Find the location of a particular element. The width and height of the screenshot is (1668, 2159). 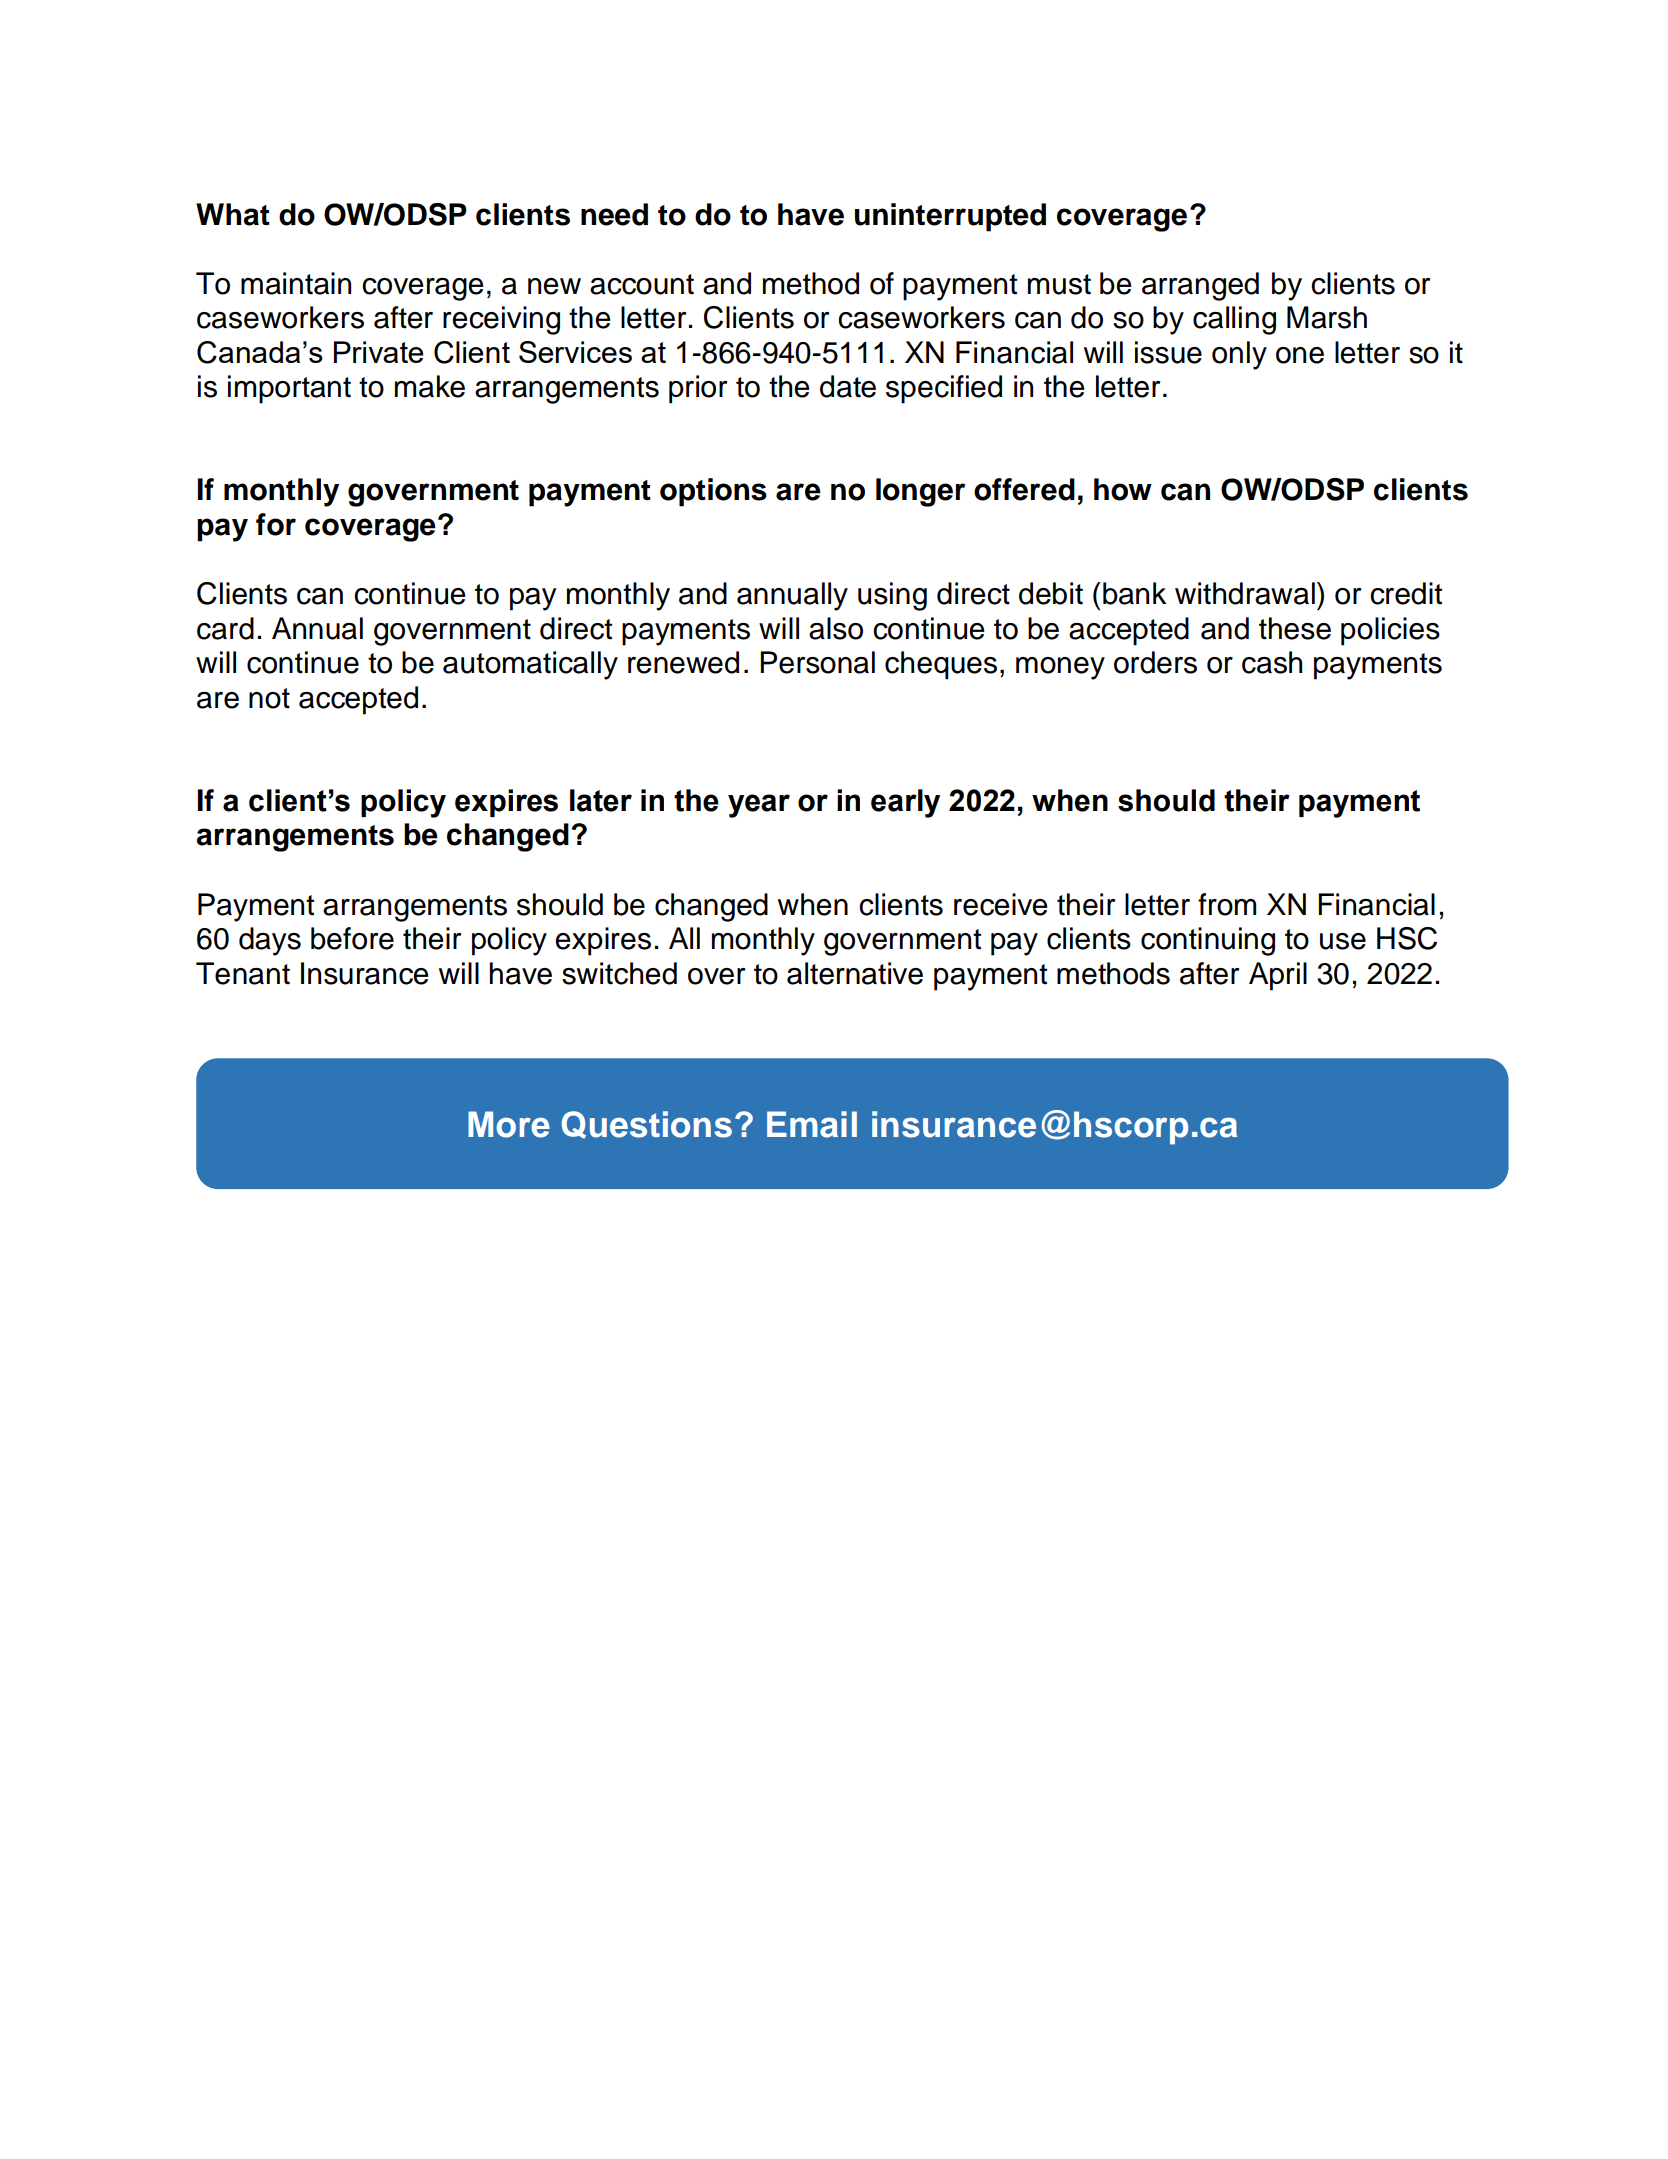

uninterrupted is located at coordinates (950, 217).
